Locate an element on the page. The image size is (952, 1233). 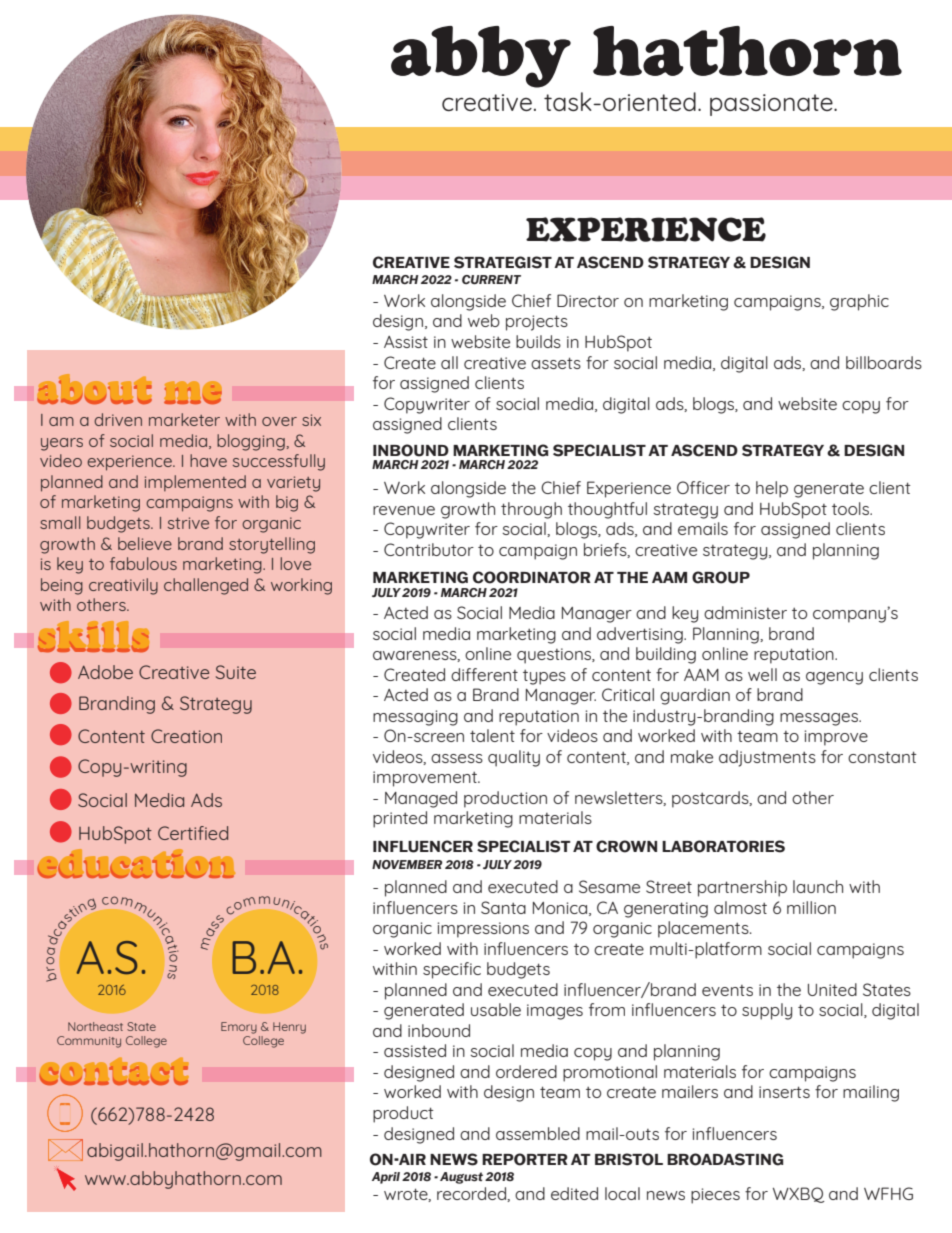
well is located at coordinates (762, 674).
